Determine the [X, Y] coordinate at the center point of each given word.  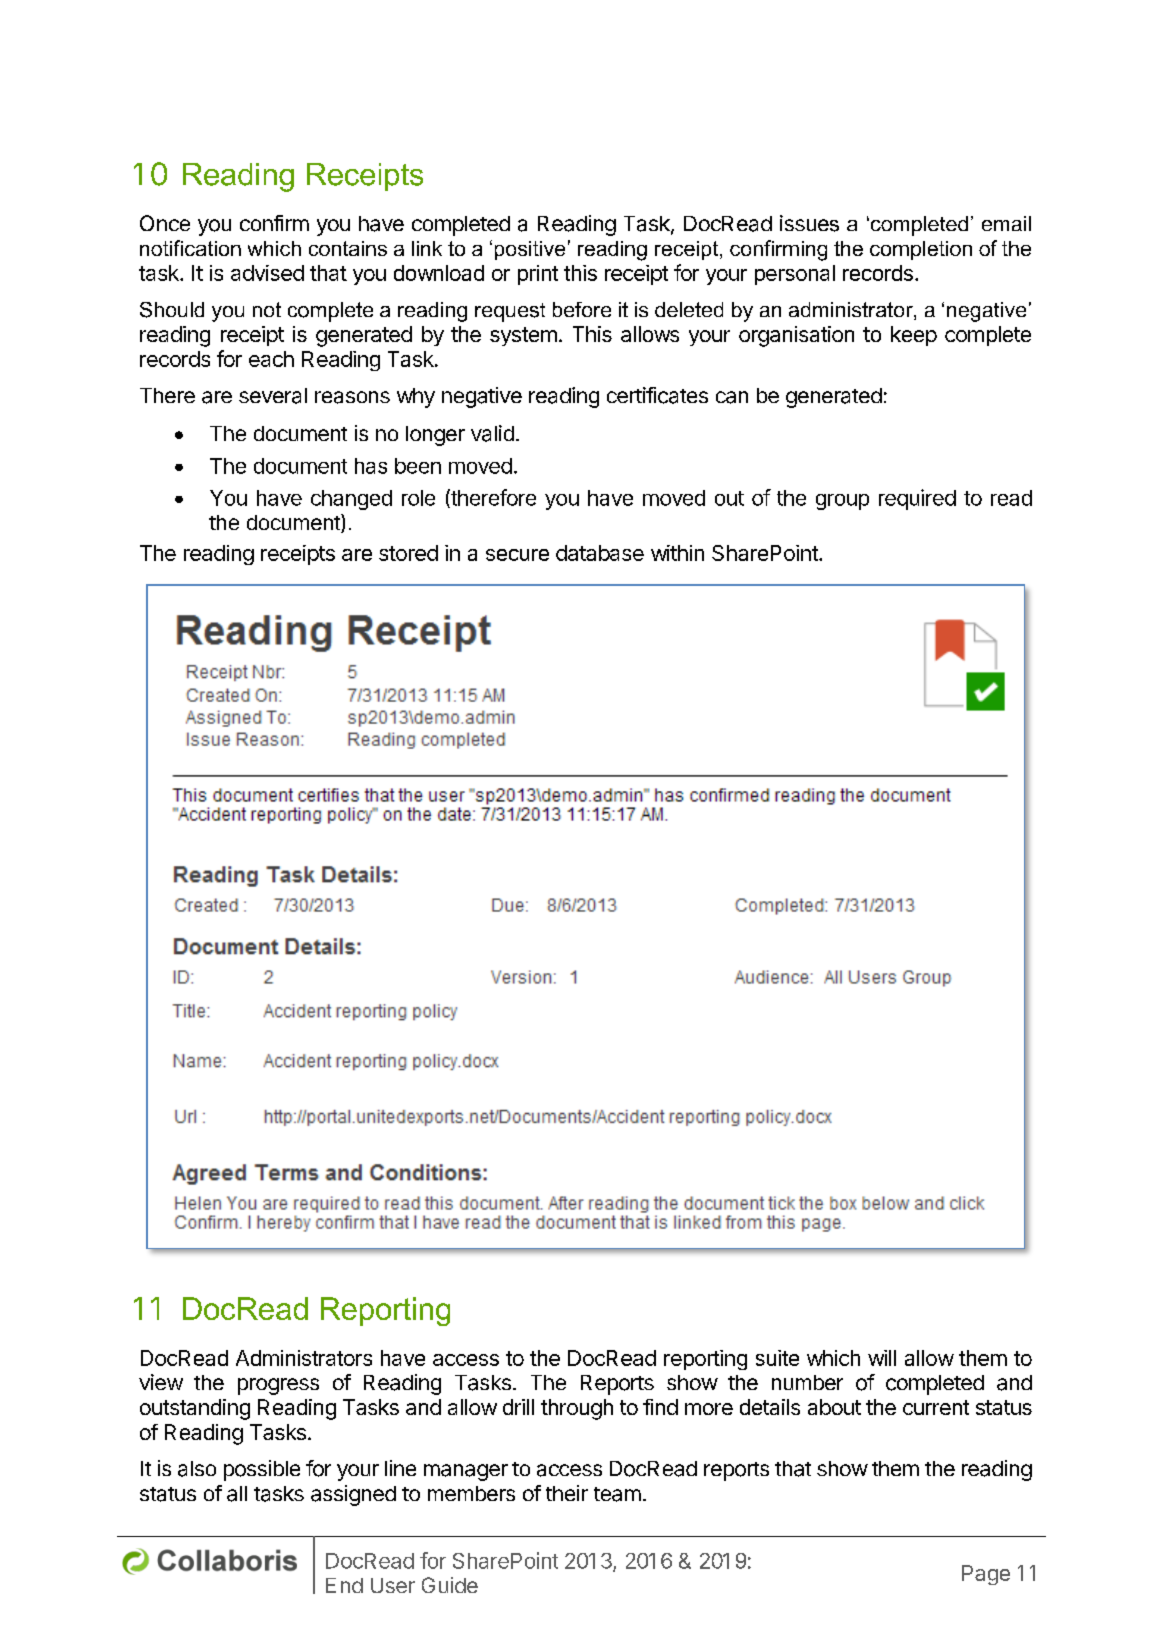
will [882, 1358]
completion [921, 250]
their [567, 1493]
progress [278, 1386]
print [538, 275]
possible [262, 1470]
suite [777, 1358]
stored [408, 553]
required [917, 499]
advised [267, 273]
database [600, 553]
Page [986, 1575]
